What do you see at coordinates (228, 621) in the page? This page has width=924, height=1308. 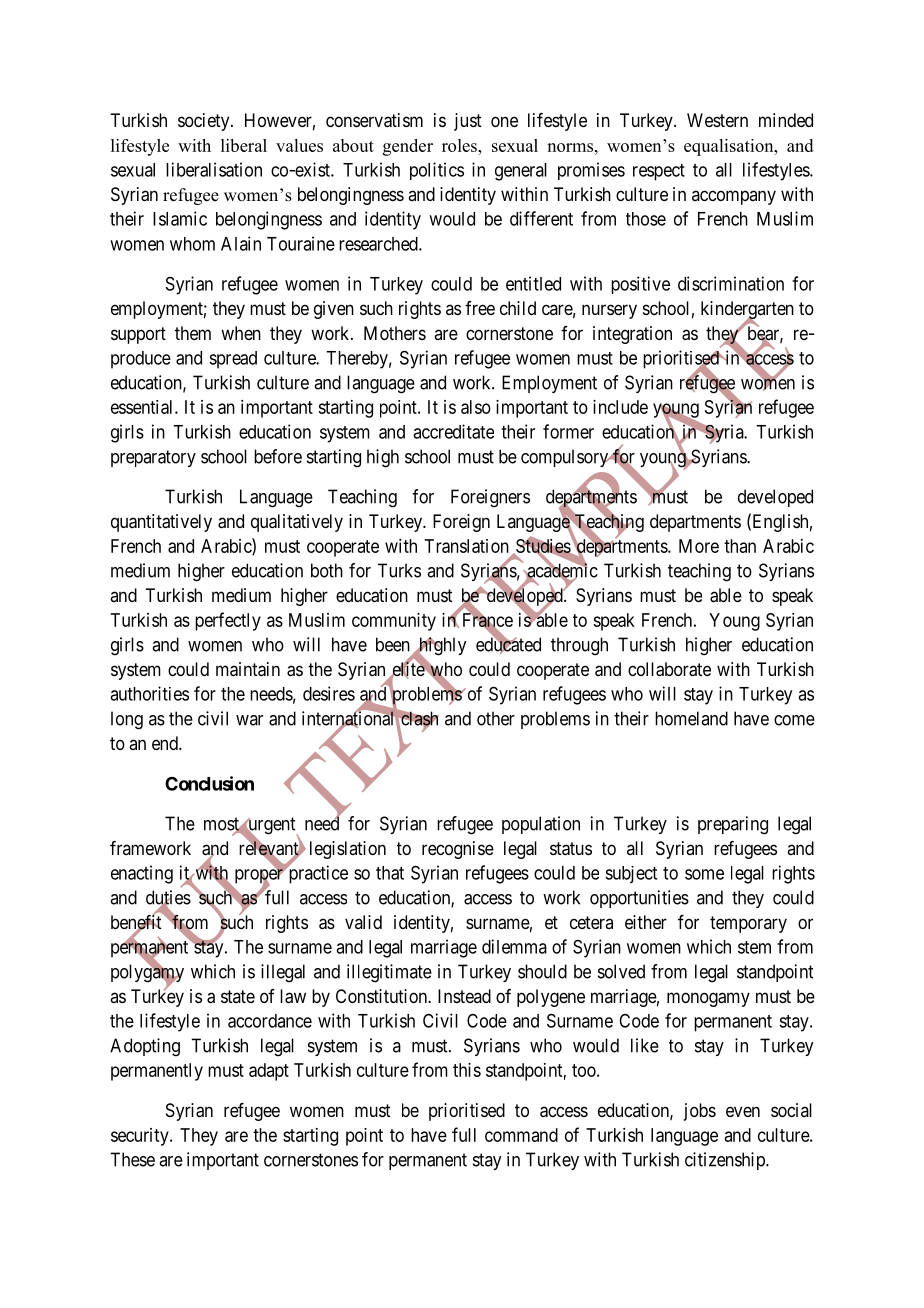 I see `perfectly` at bounding box center [228, 621].
